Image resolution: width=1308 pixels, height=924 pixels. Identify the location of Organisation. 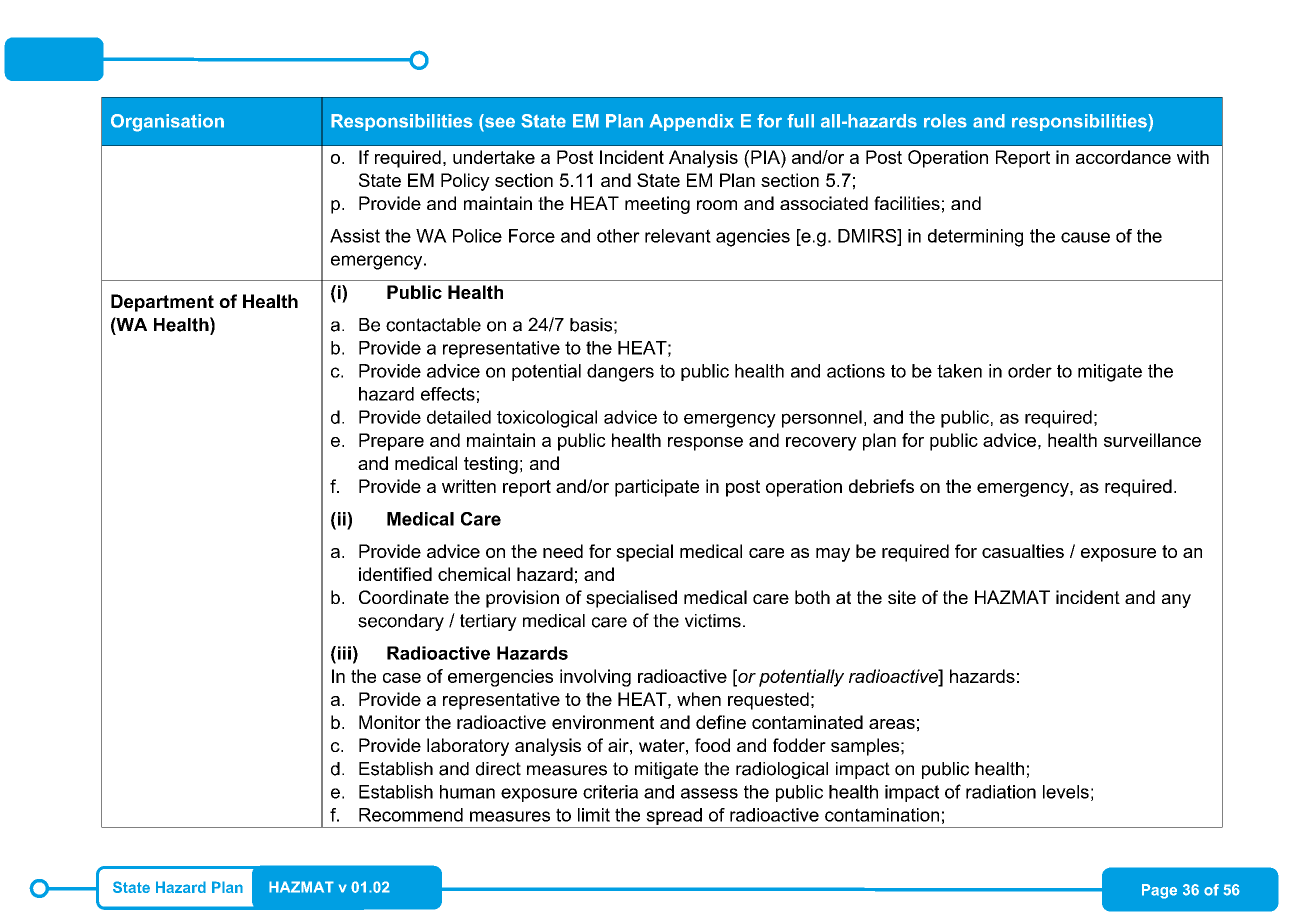
(167, 123).
